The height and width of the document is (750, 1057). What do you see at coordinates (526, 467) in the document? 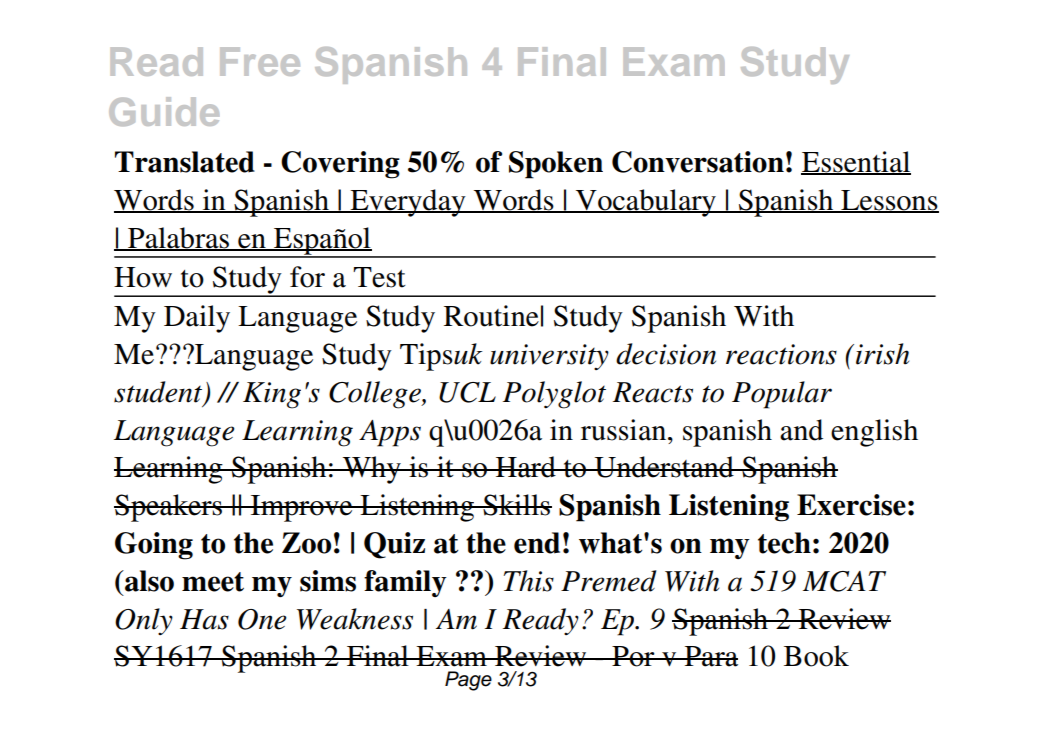
I see `Hard` at bounding box center [526, 467].
